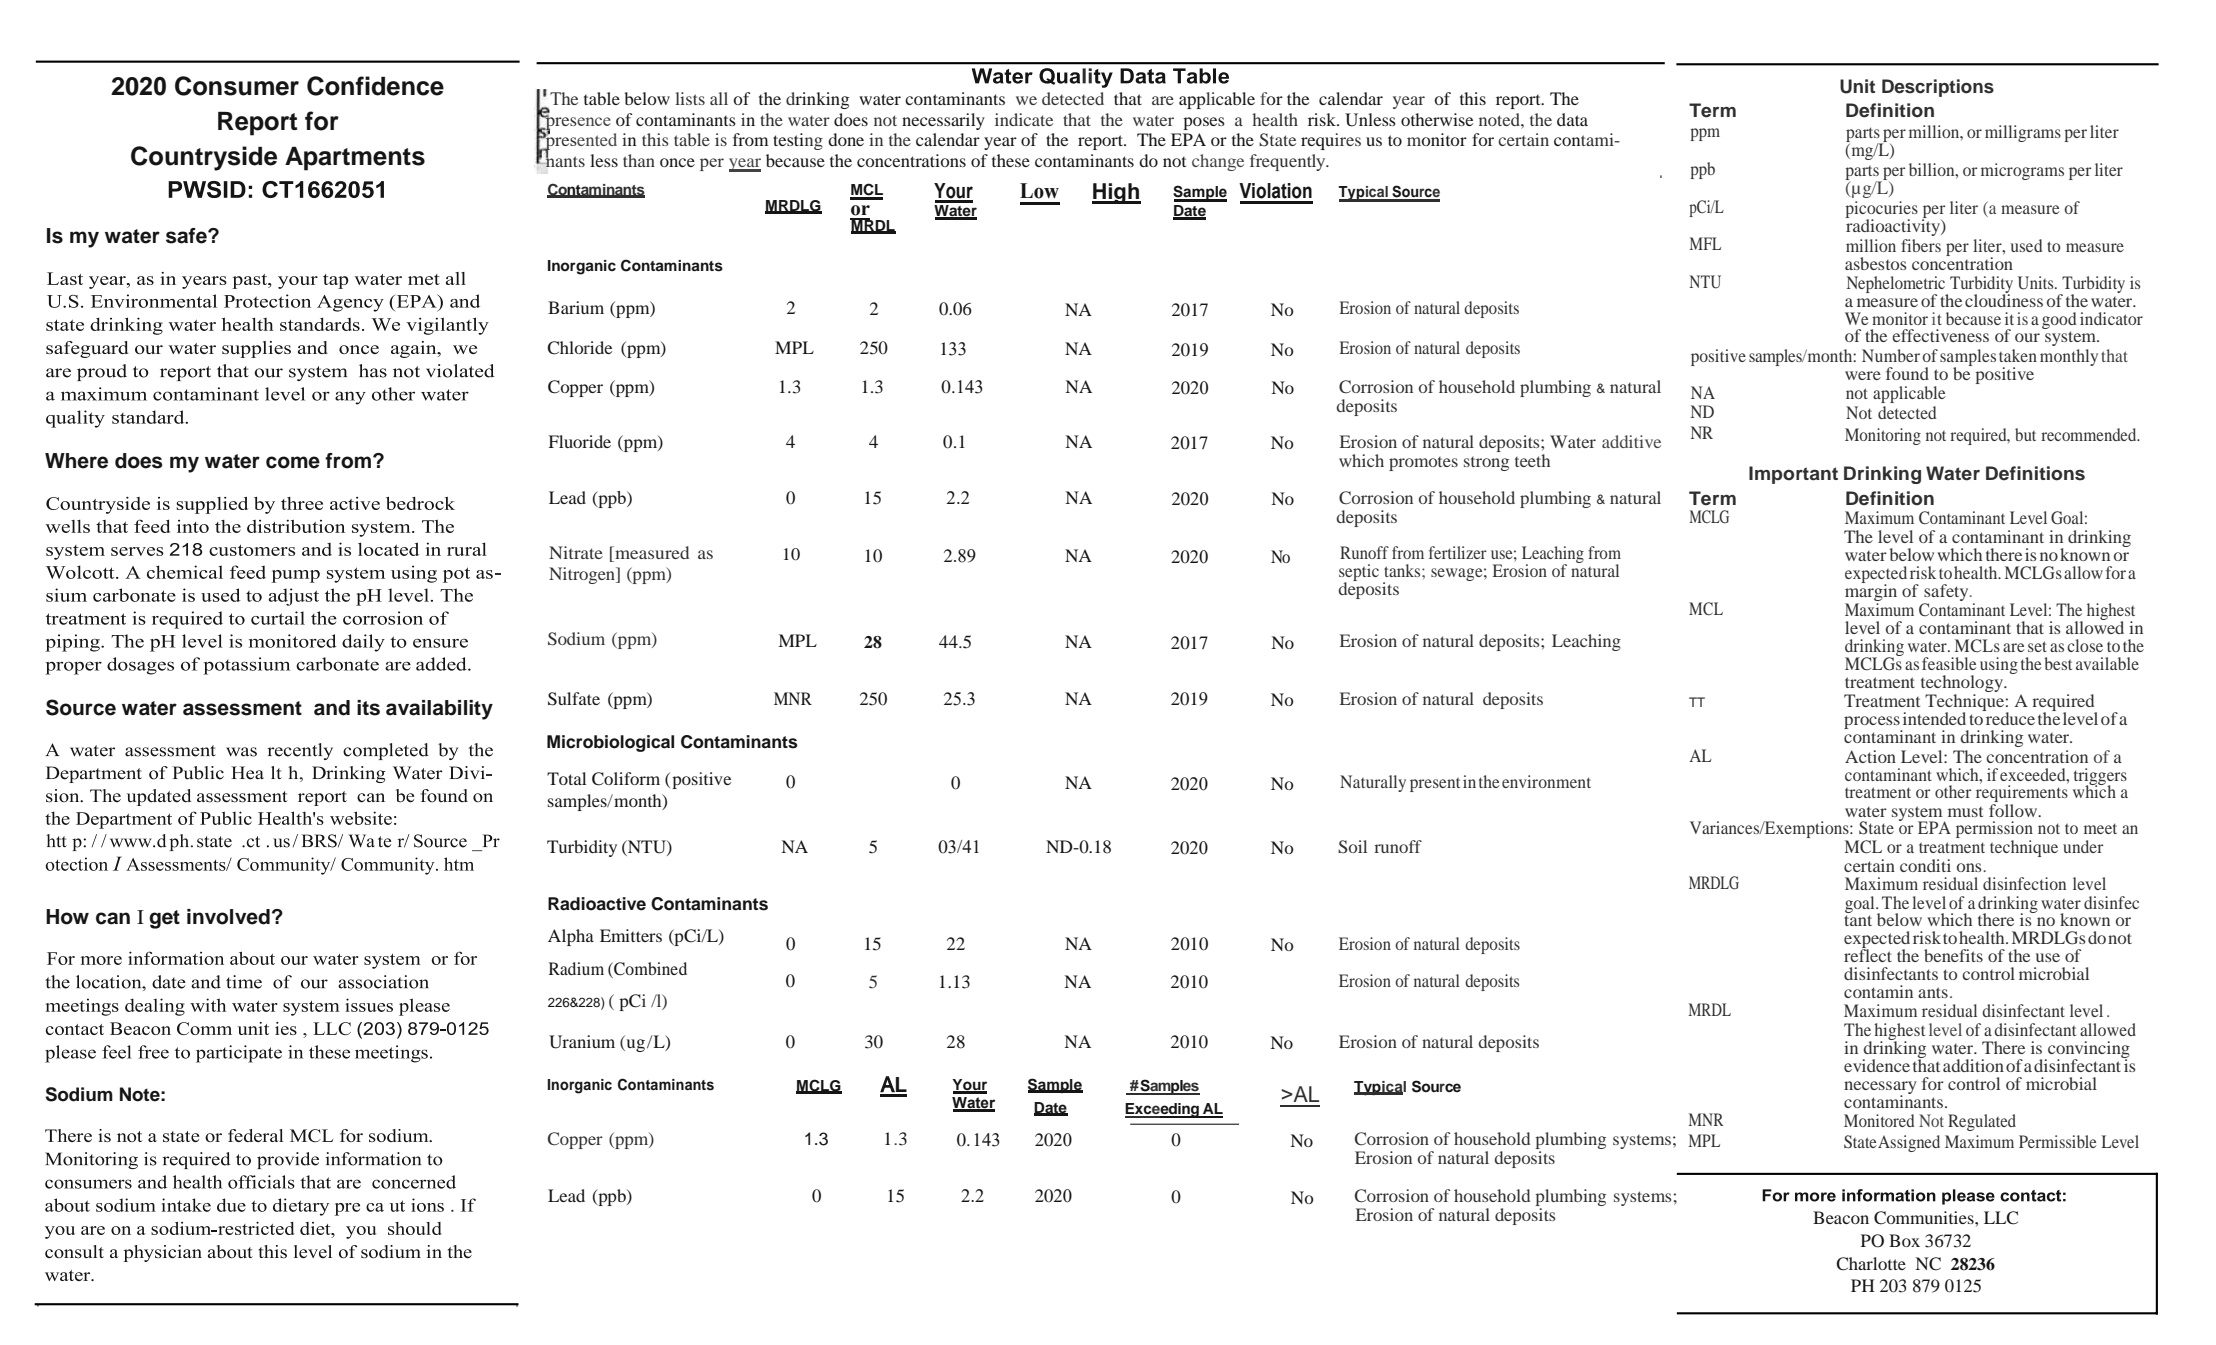  What do you see at coordinates (1163, 1110) in the screenshot?
I see `Exceeding` at bounding box center [1163, 1110].
